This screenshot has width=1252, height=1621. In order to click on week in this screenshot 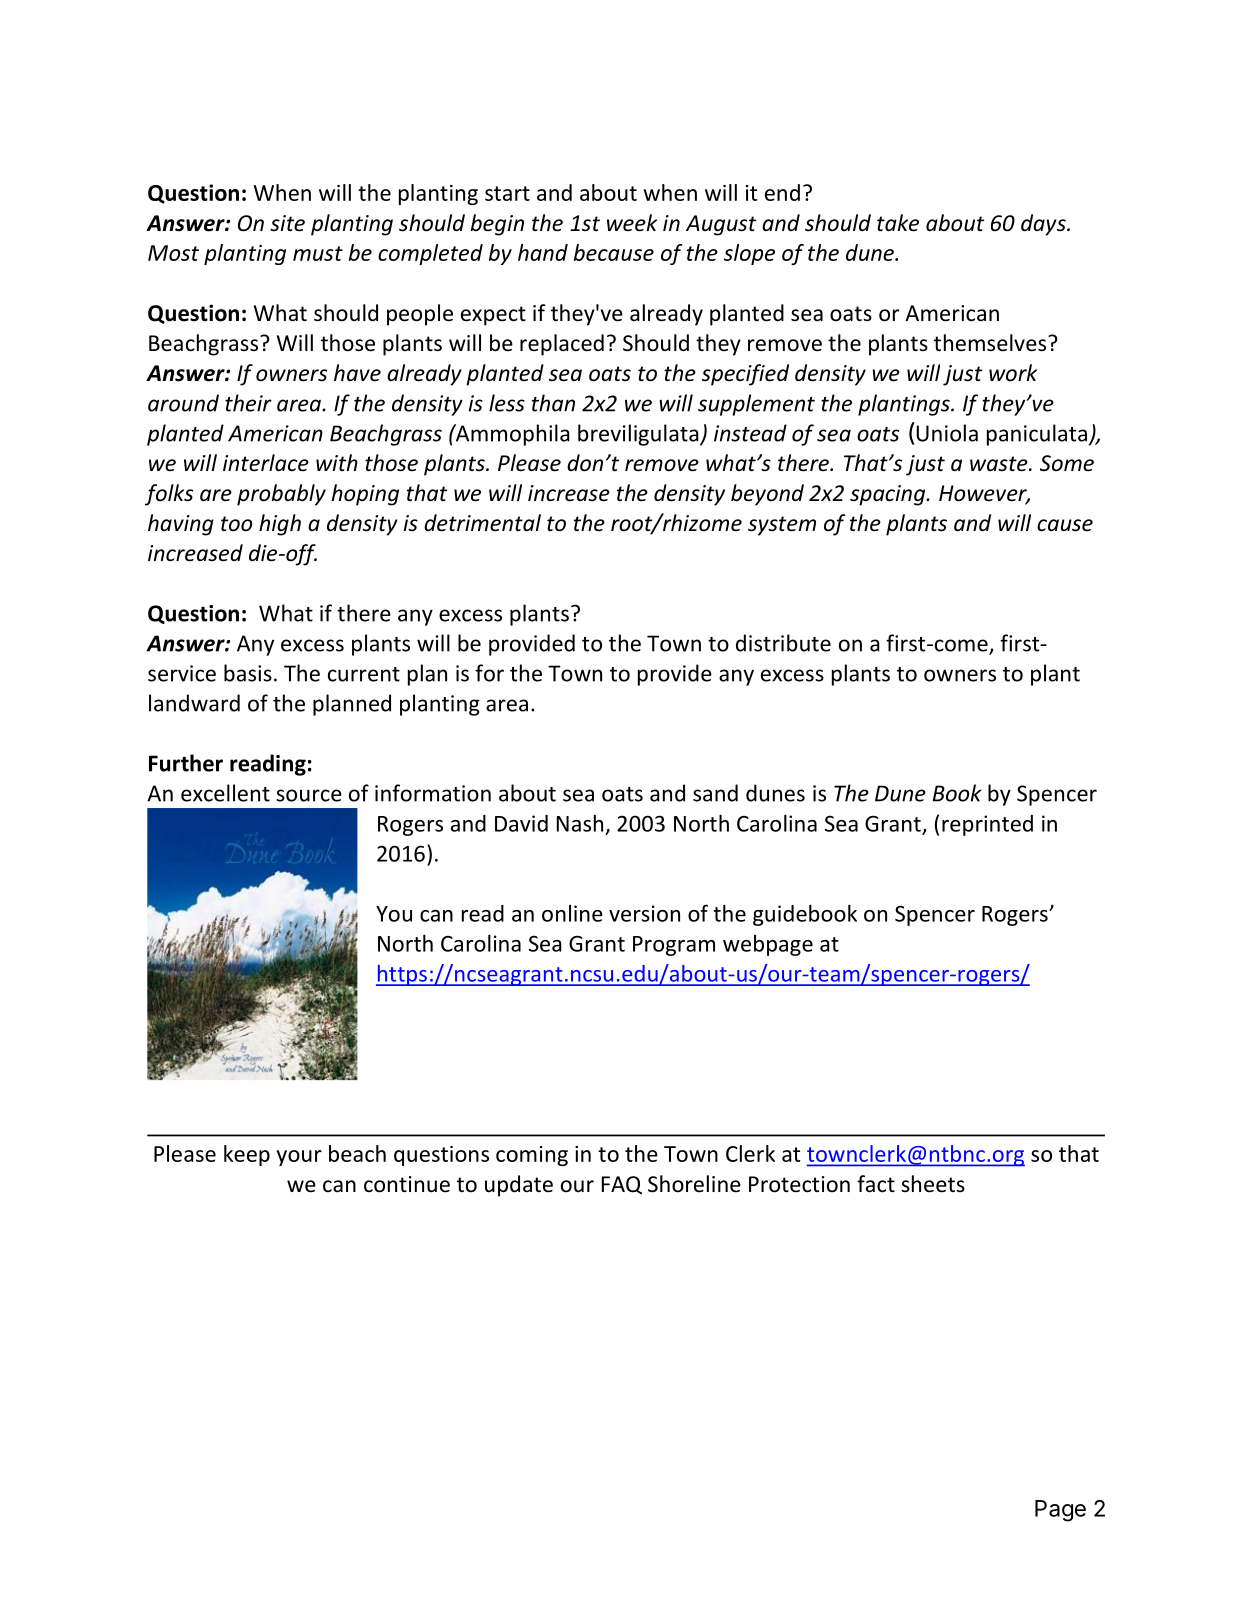, I will do `click(632, 223)`.
